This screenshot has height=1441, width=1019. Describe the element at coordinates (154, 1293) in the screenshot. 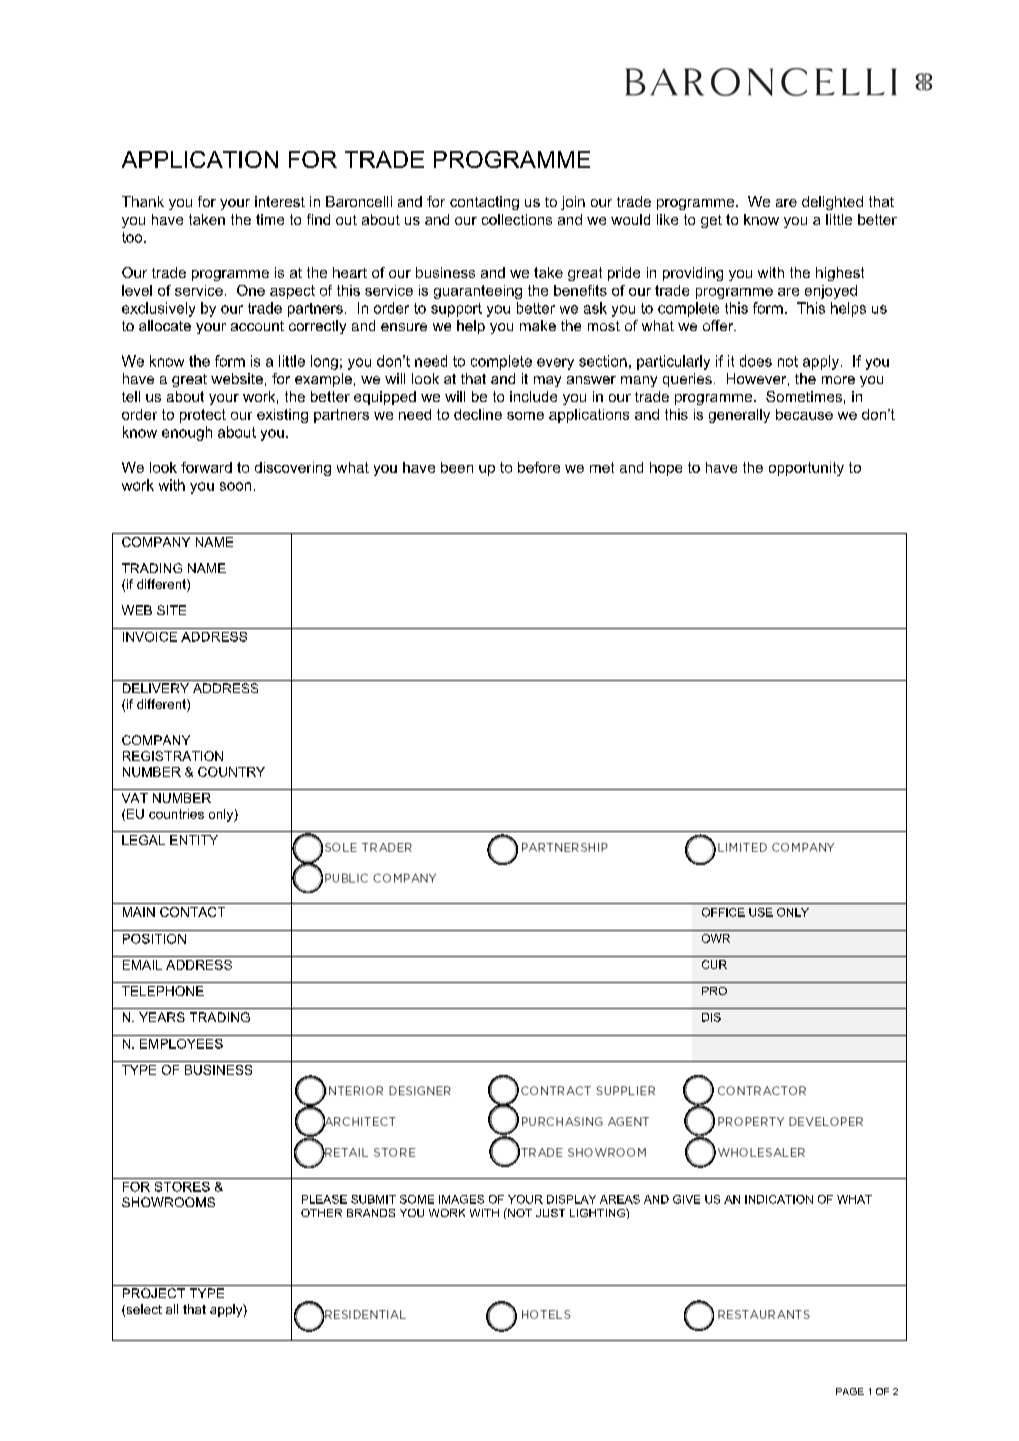

I see `PROJECT` at that location.
